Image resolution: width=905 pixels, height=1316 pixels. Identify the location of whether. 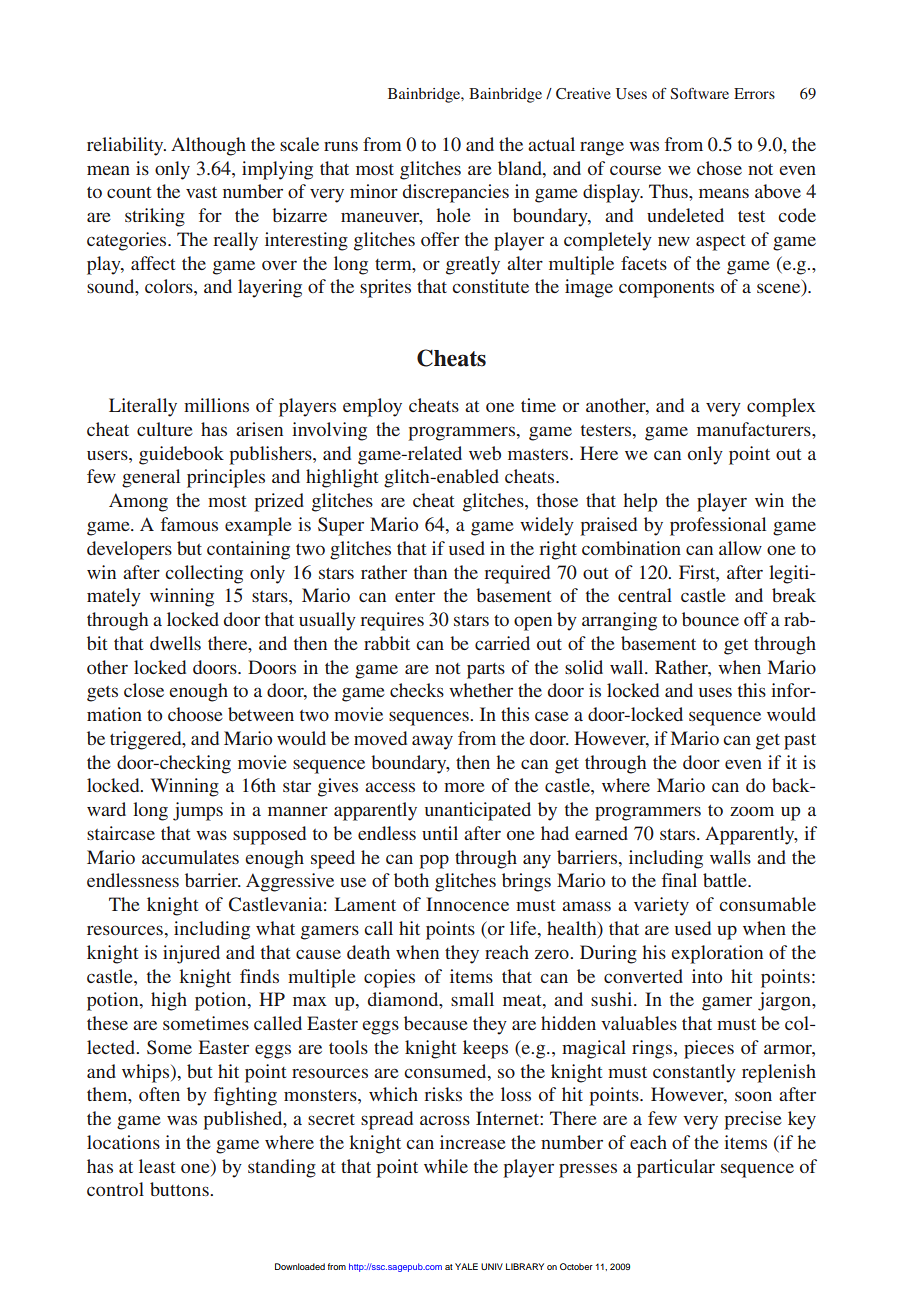
(481, 690).
